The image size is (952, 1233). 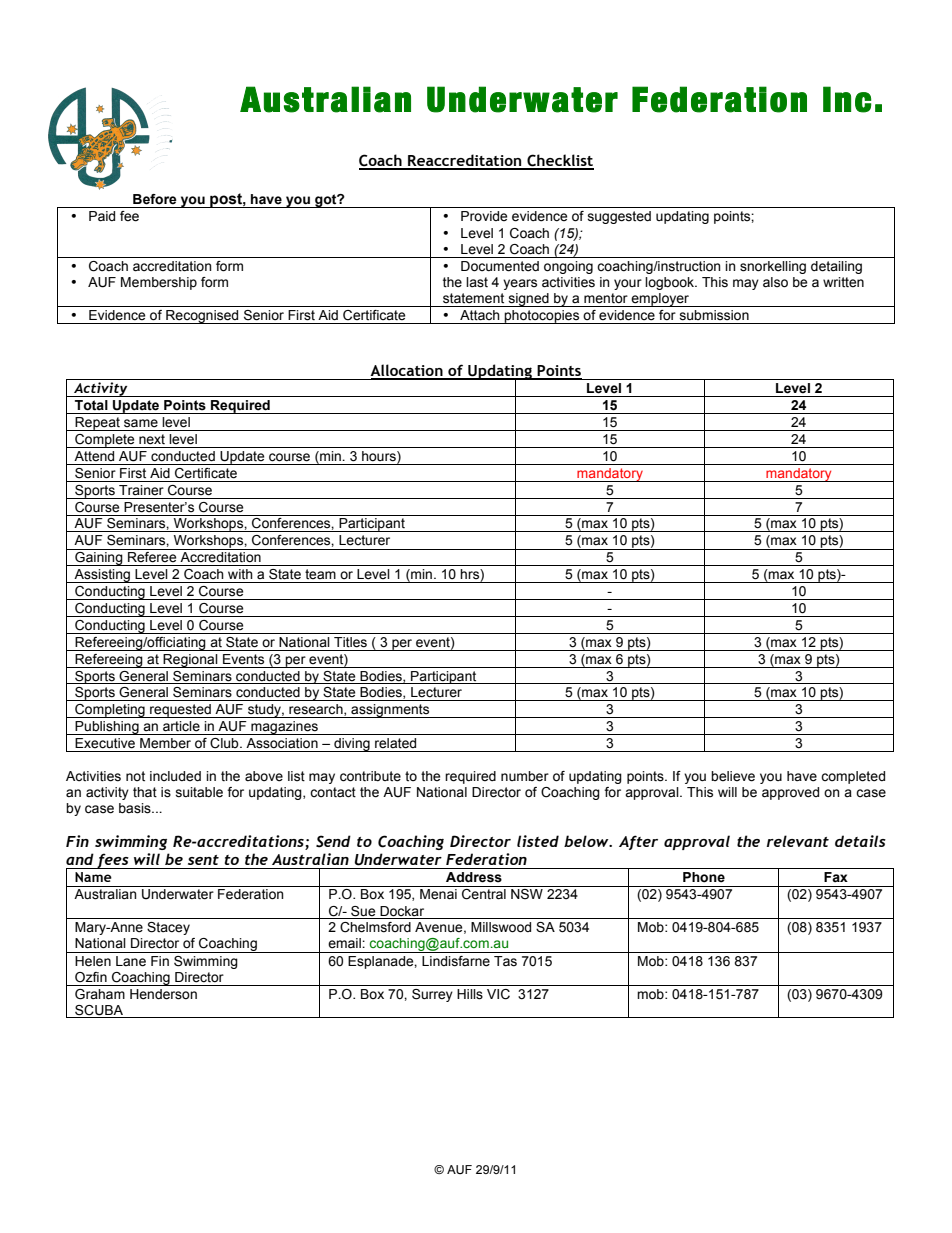 I want to click on believe, so click(x=733, y=776).
